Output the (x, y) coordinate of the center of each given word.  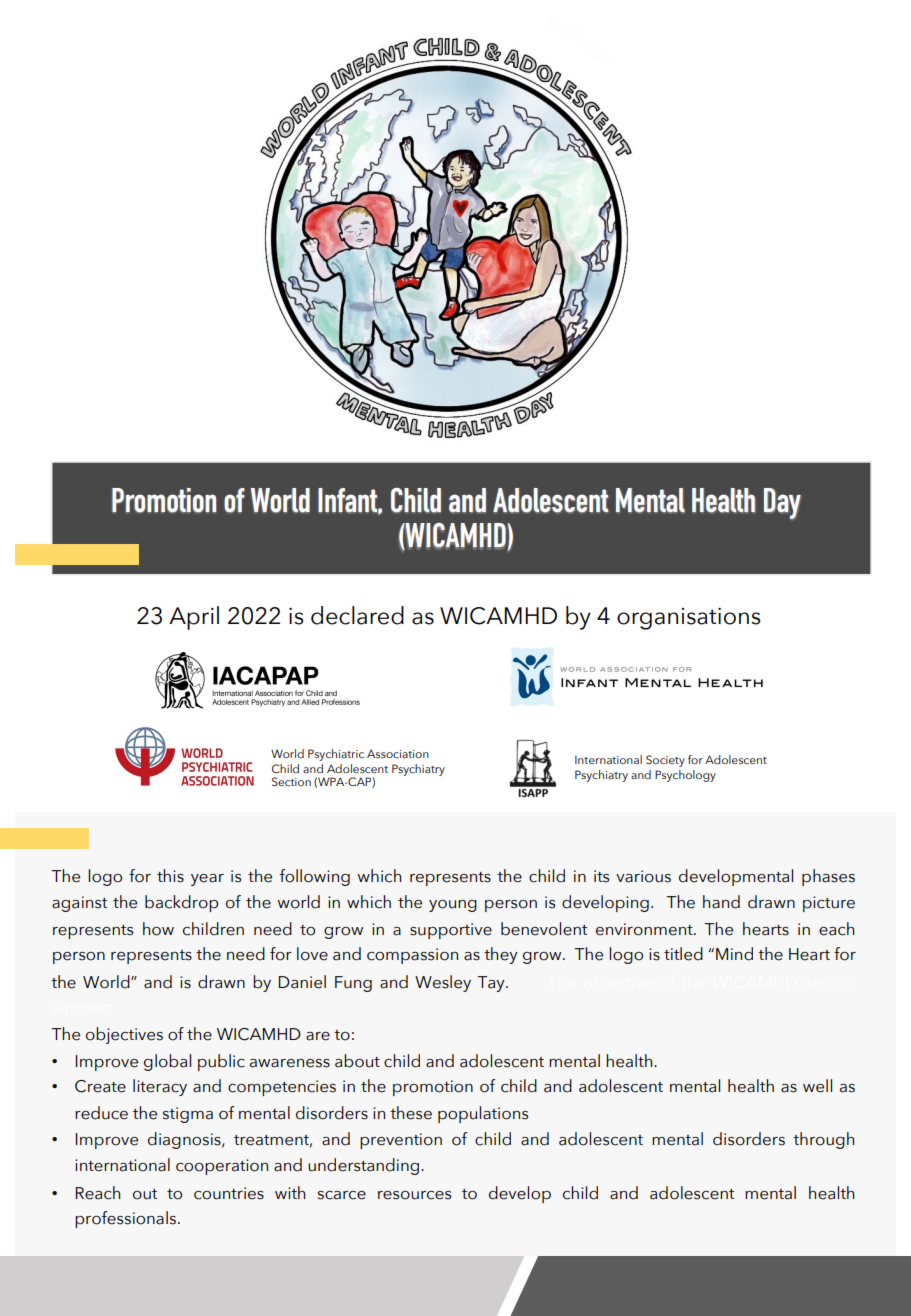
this (170, 876)
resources (414, 1195)
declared (357, 615)
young (453, 906)
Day (782, 503)
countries (229, 1193)
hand (721, 902)
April (194, 618)
